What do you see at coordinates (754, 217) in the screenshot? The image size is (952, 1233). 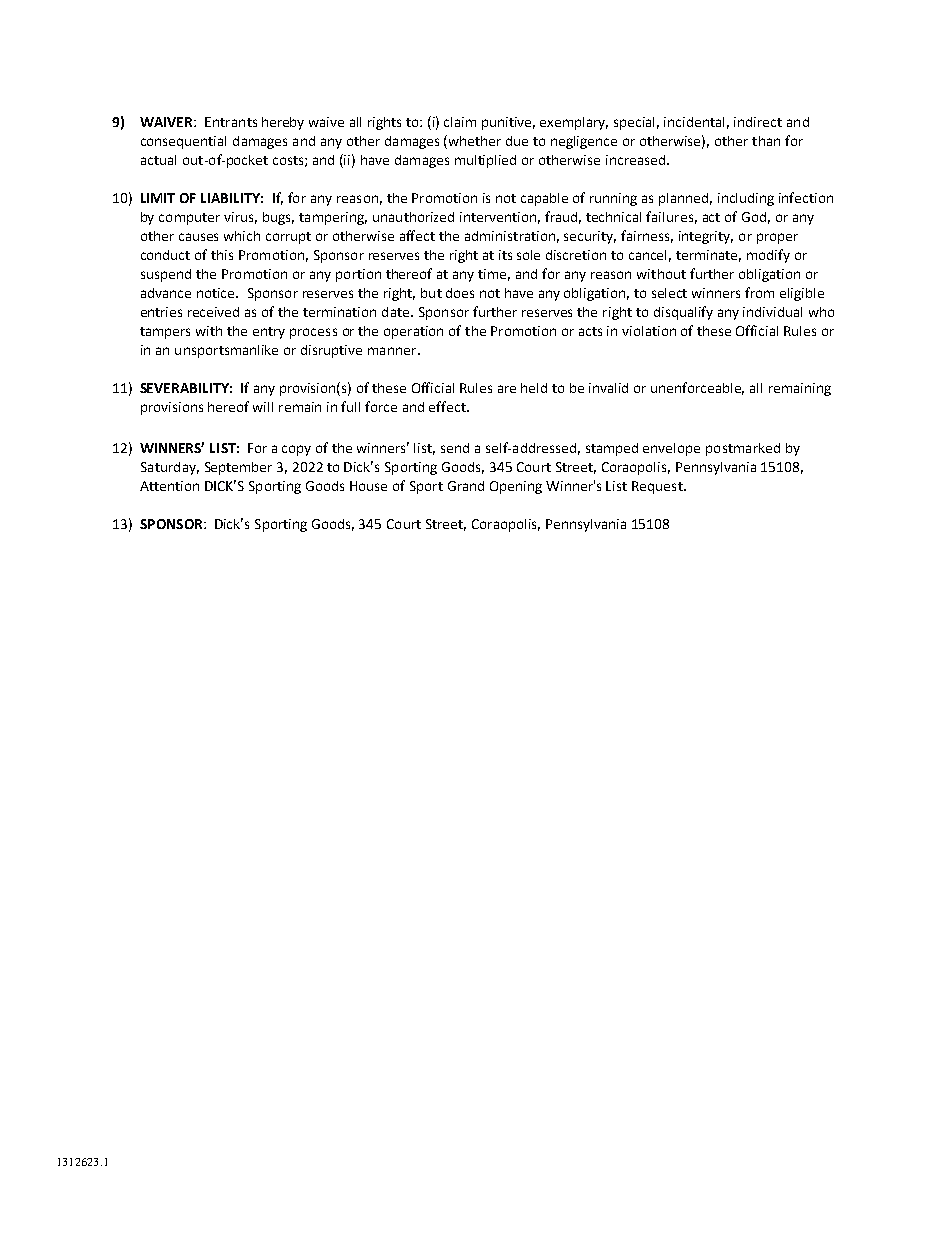 I see `God` at bounding box center [754, 217].
